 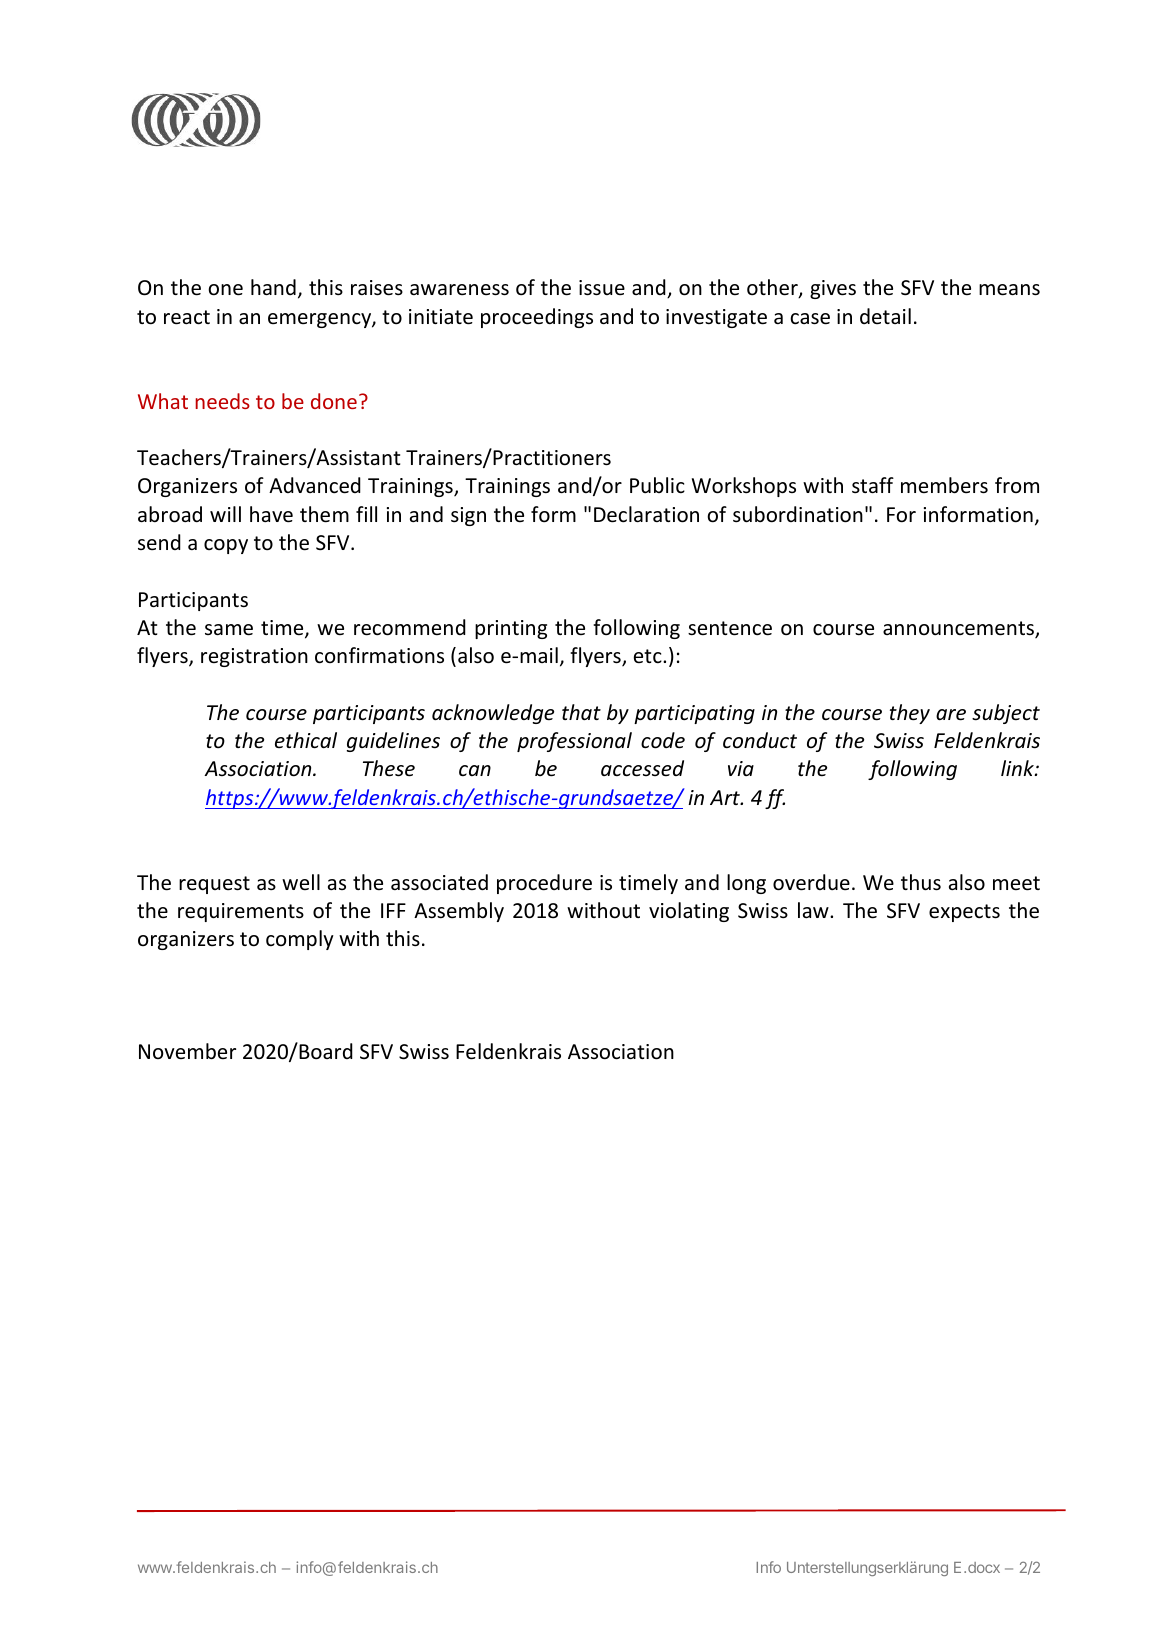 I want to click on Declaration, so click(x=646, y=514).
